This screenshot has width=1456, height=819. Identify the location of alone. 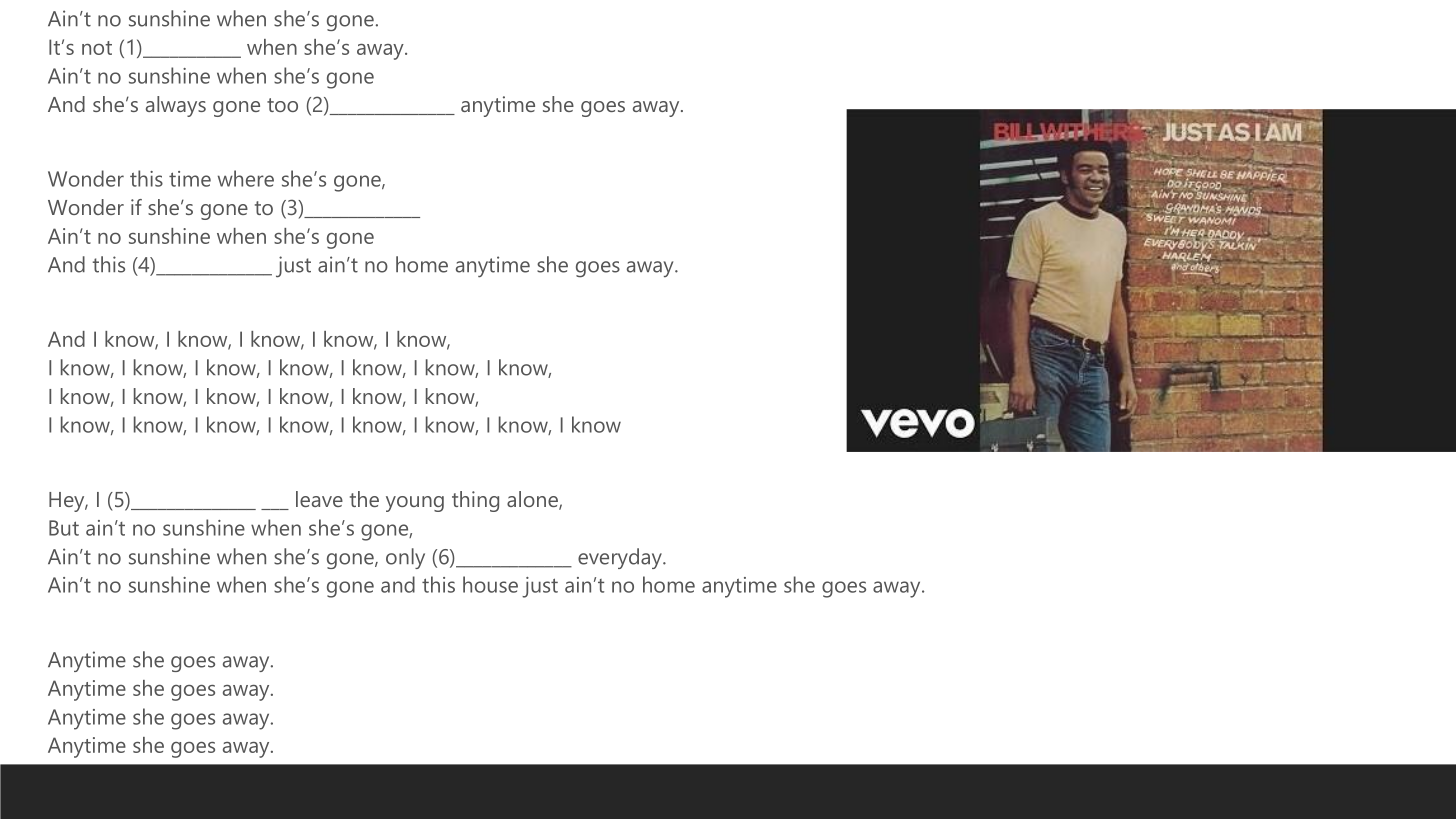
(533, 500).
